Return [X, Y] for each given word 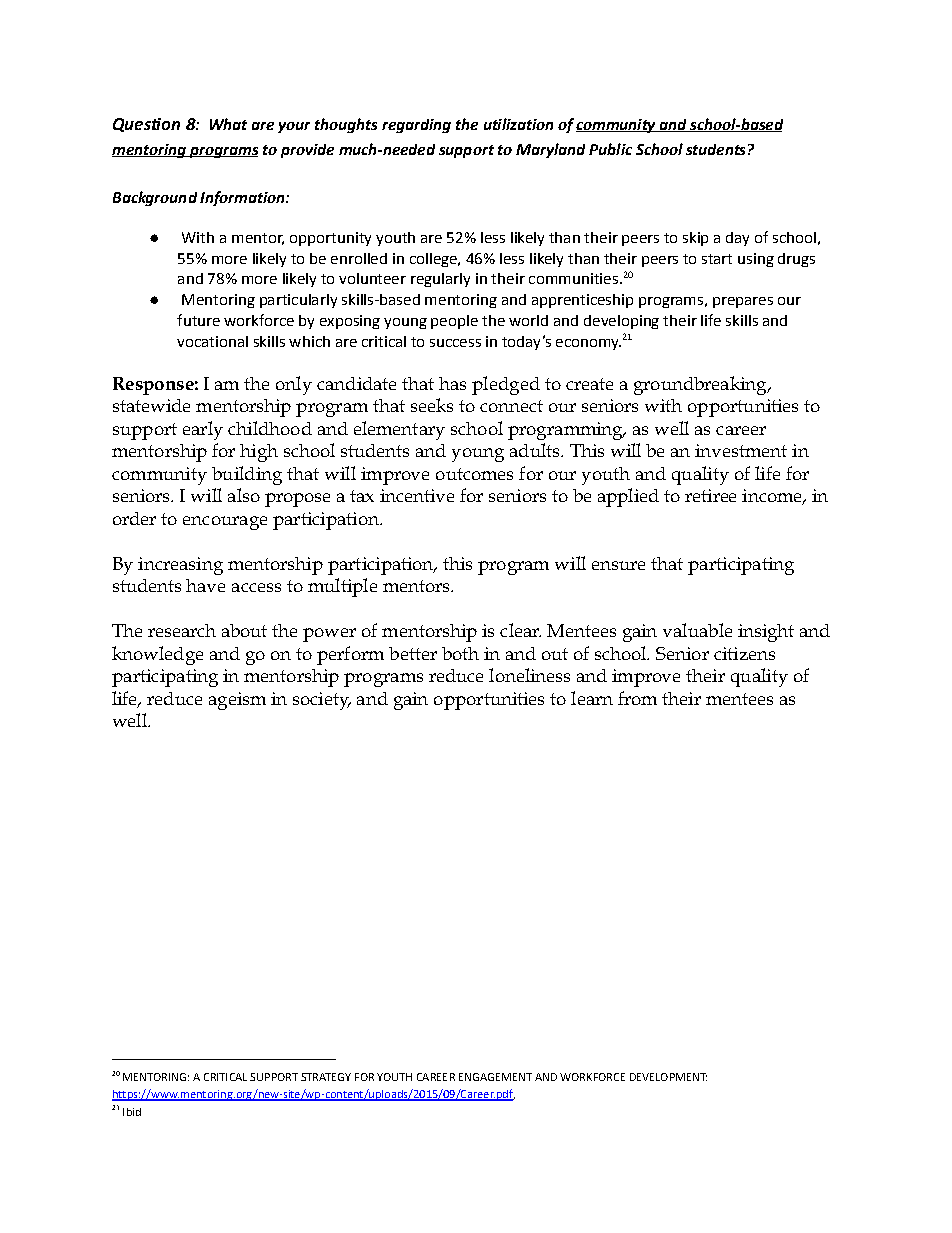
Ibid [132, 1112]
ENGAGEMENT [495, 1077]
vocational [212, 341]
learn [592, 698]
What [228, 124]
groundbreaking [701, 385]
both [460, 653]
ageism [237, 701]
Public [610, 149]
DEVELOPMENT [668, 1077]
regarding [416, 126]
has [452, 383]
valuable [697, 630]
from [637, 698]
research [182, 630]
